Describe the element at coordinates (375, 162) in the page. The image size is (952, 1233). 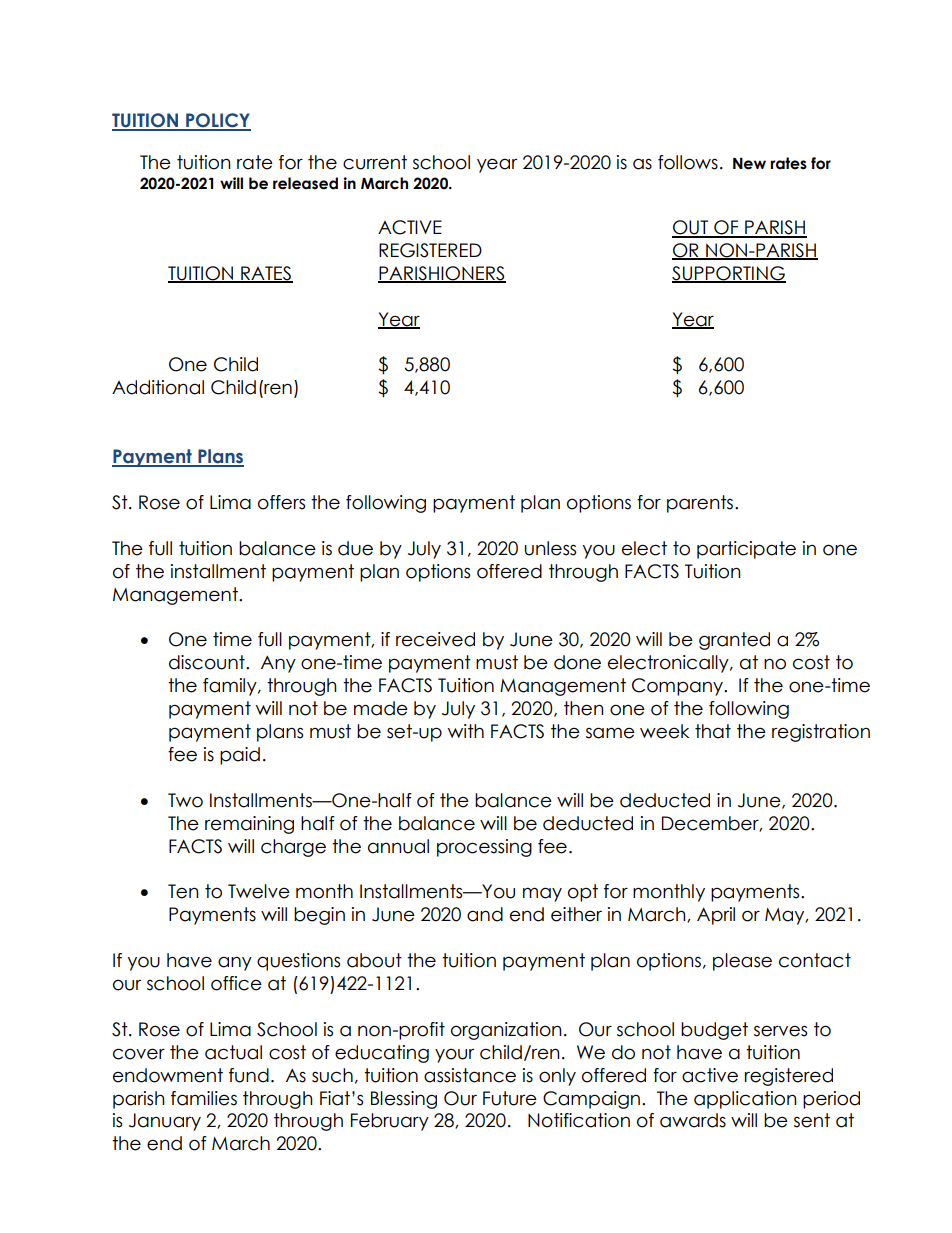
I see `current` at that location.
